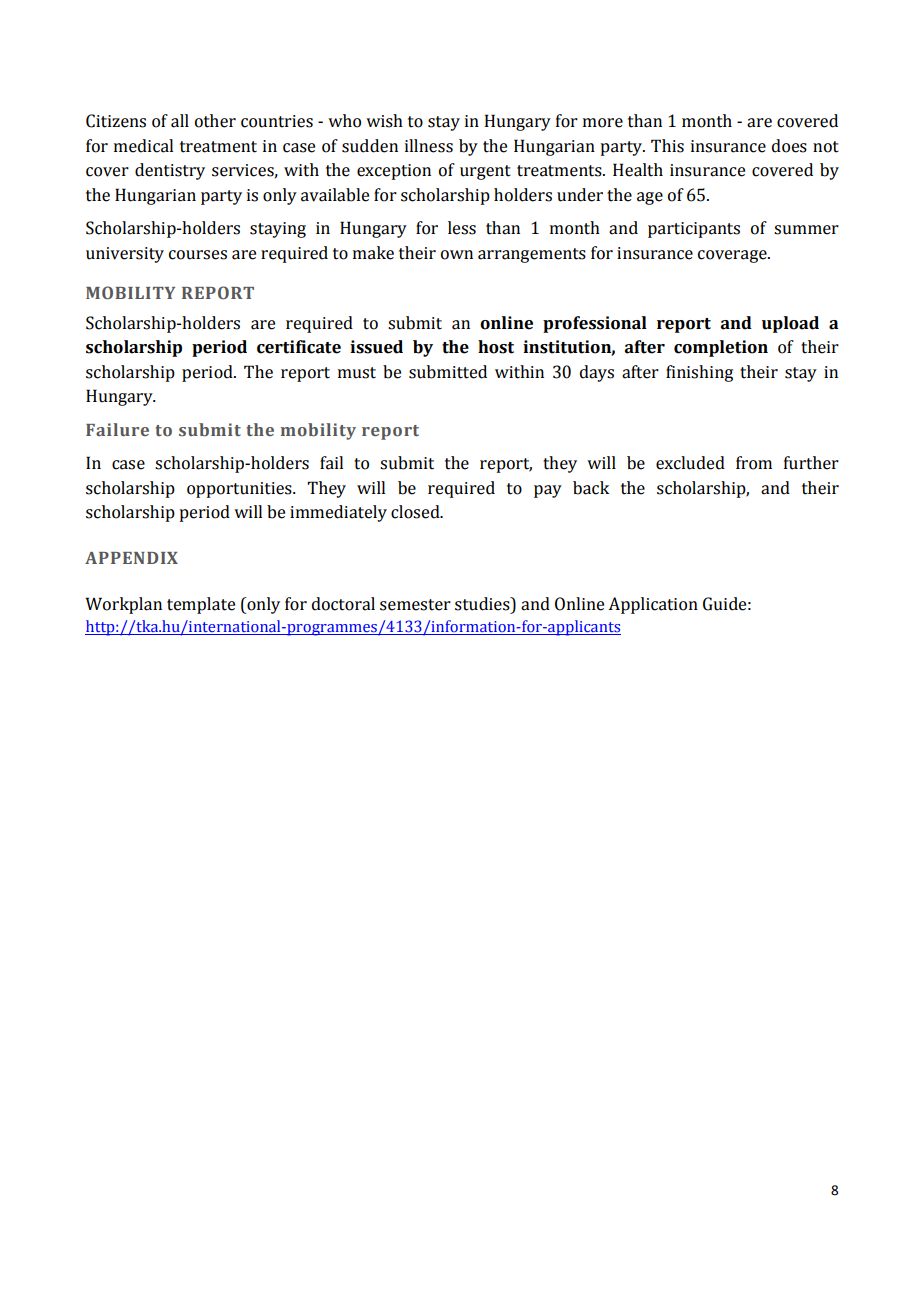  What do you see at coordinates (201, 605) in the screenshot?
I see `template` at bounding box center [201, 605].
